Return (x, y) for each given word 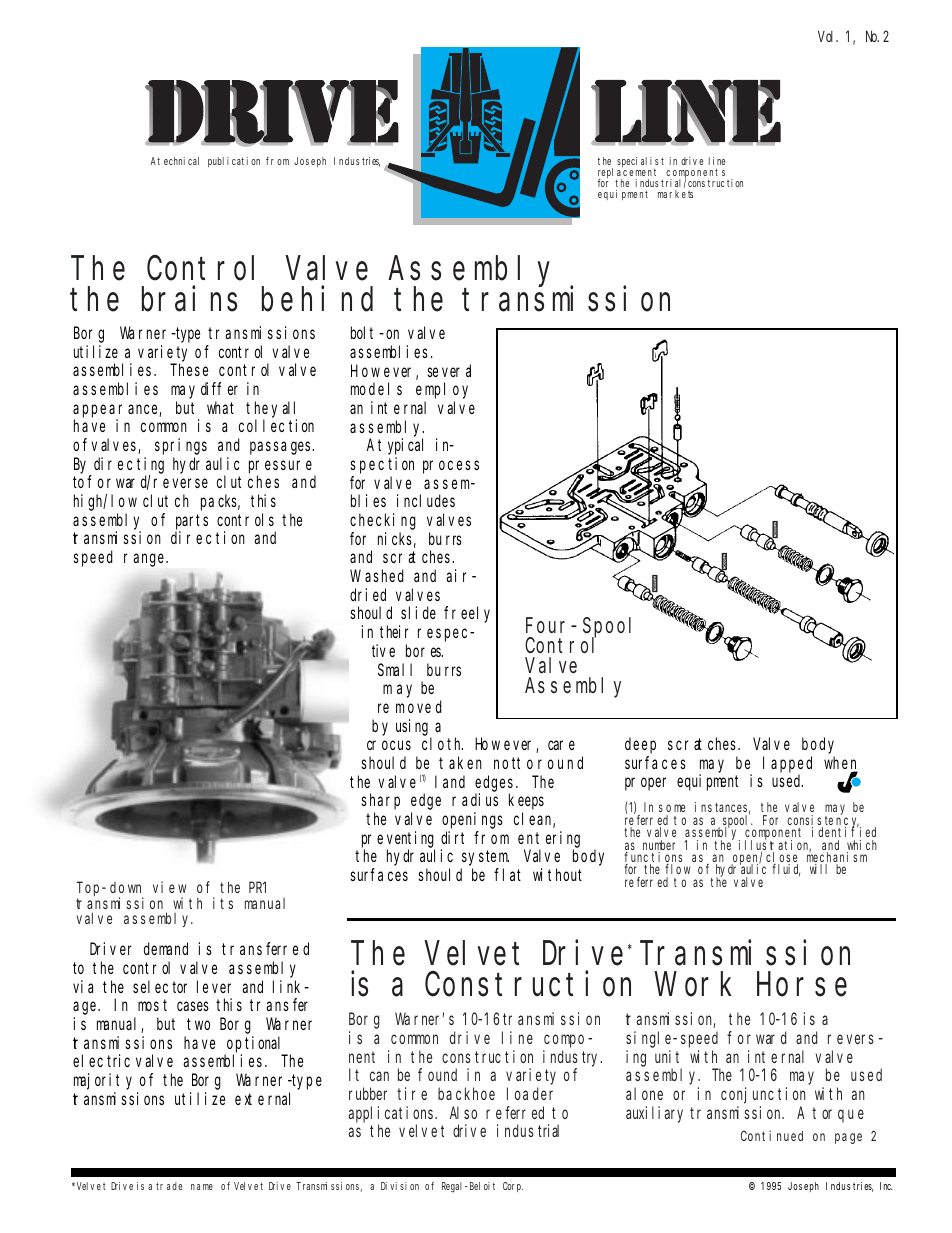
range (146, 560)
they (264, 409)
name (202, 1187)
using (412, 727)
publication (234, 162)
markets (675, 194)
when (841, 764)
